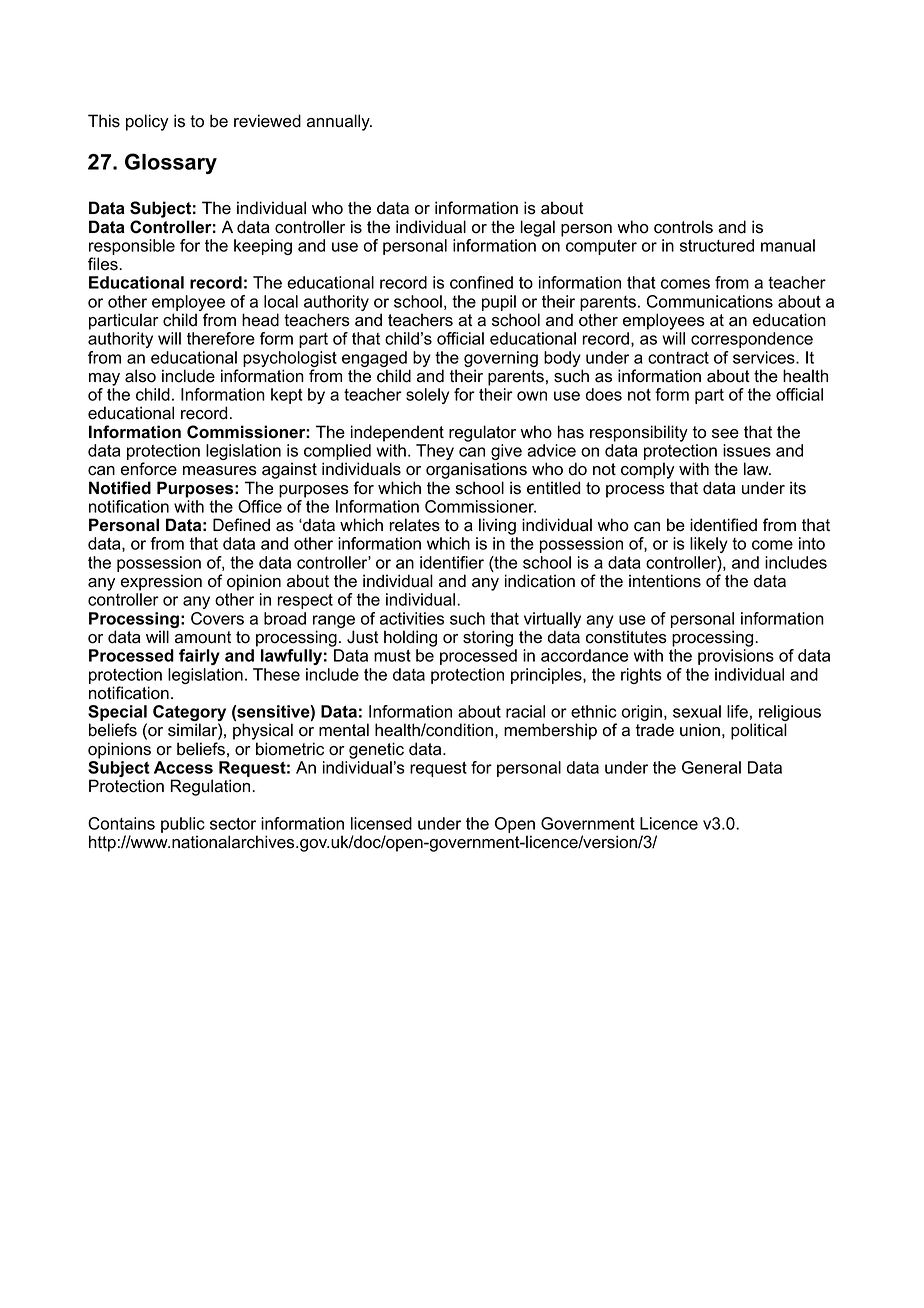  I want to click on amount, so click(203, 637).
